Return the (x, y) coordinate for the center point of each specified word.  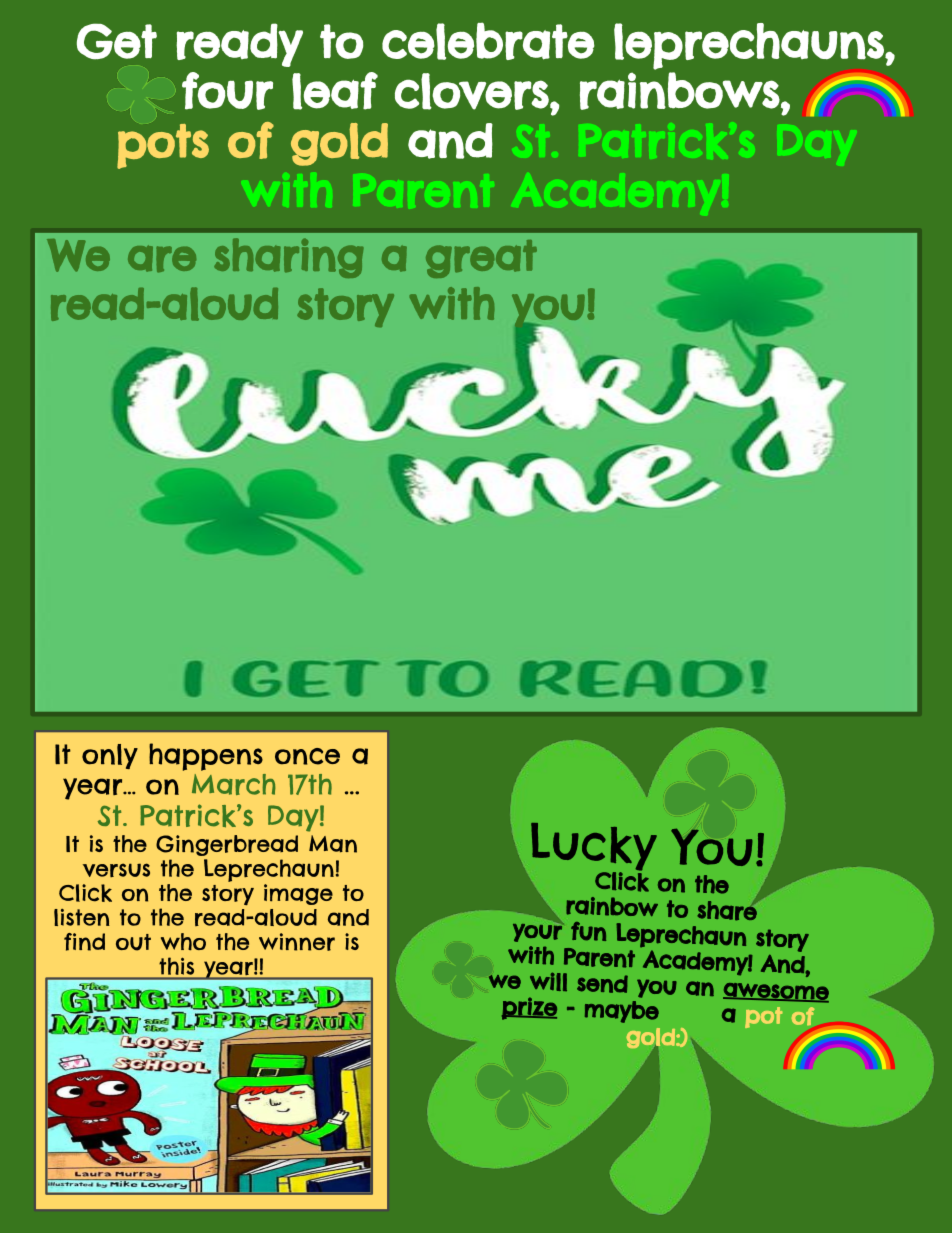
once (307, 756)
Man (333, 844)
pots (163, 146)
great (481, 259)
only (110, 756)
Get (117, 41)
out (133, 942)
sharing (289, 258)
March (234, 784)
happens (206, 757)
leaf (335, 91)
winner (297, 942)
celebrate (488, 41)
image (298, 894)
